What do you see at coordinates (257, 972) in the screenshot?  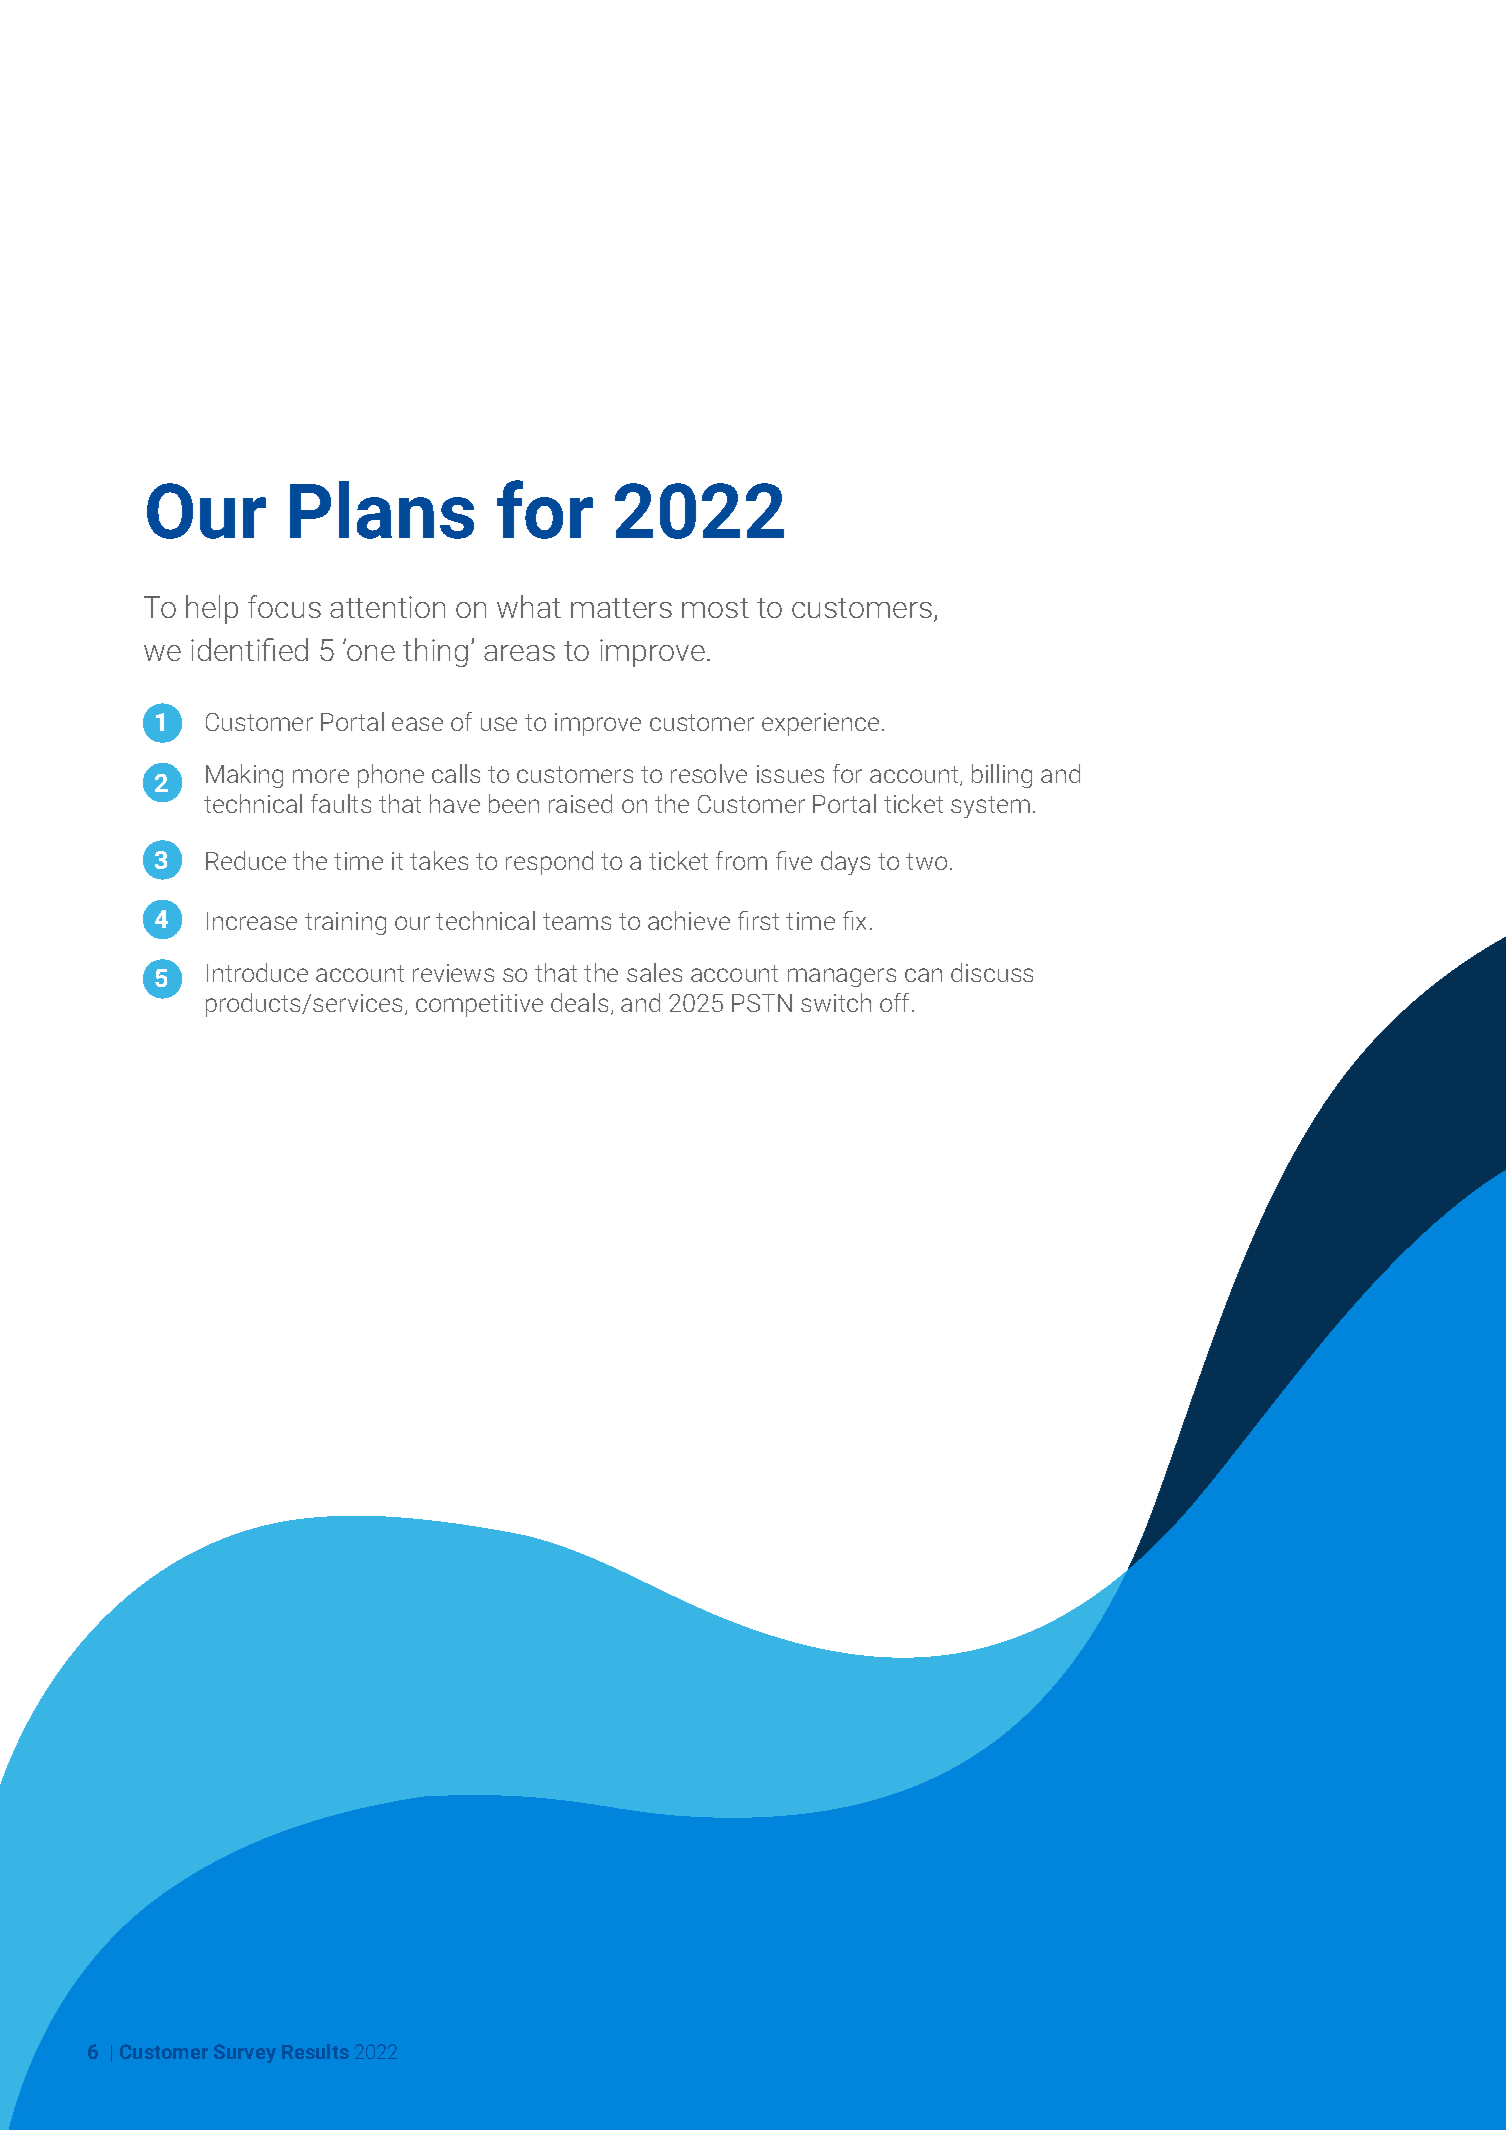 I see `Introduce` at bounding box center [257, 972].
